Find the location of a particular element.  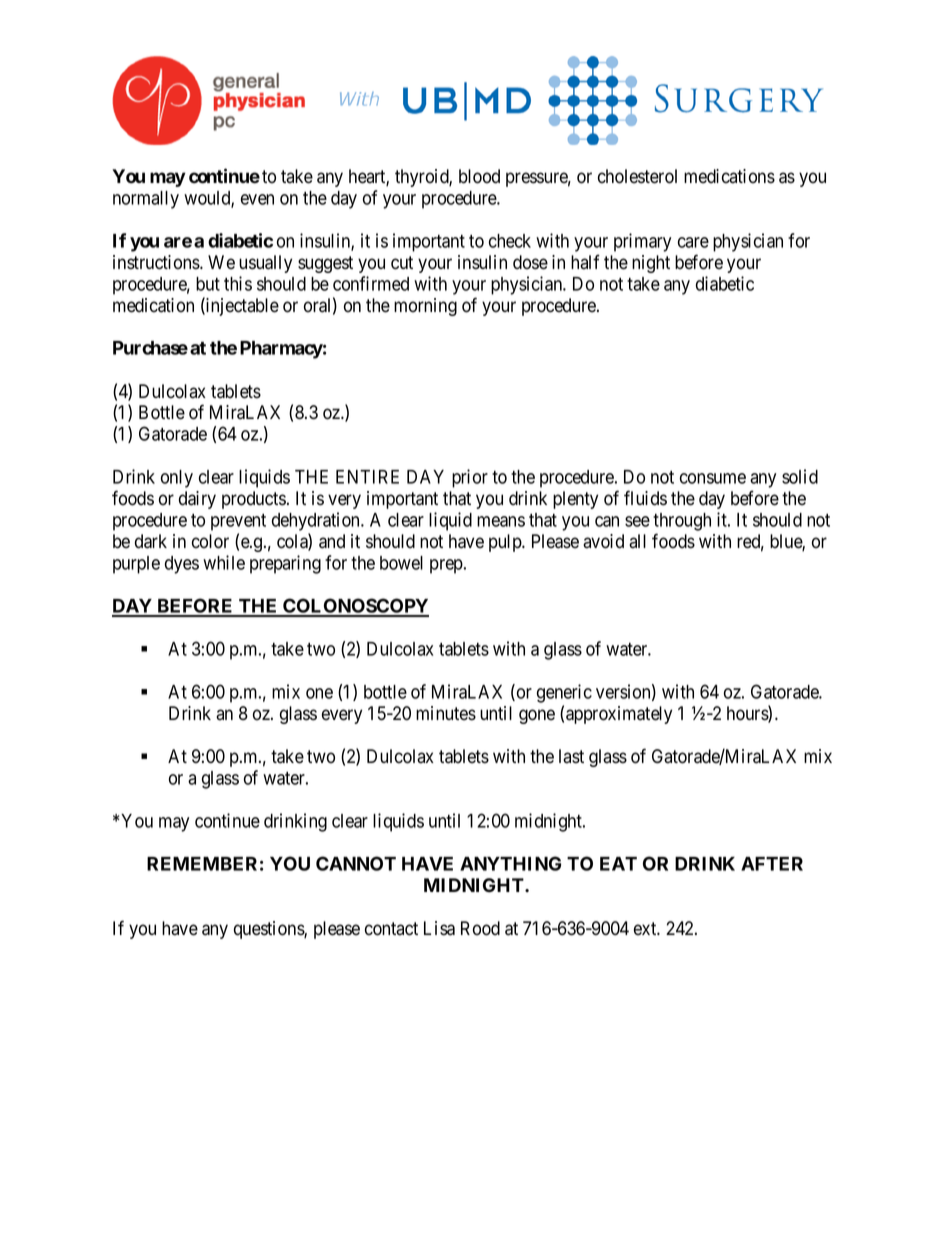

consume is located at coordinates (713, 478).
